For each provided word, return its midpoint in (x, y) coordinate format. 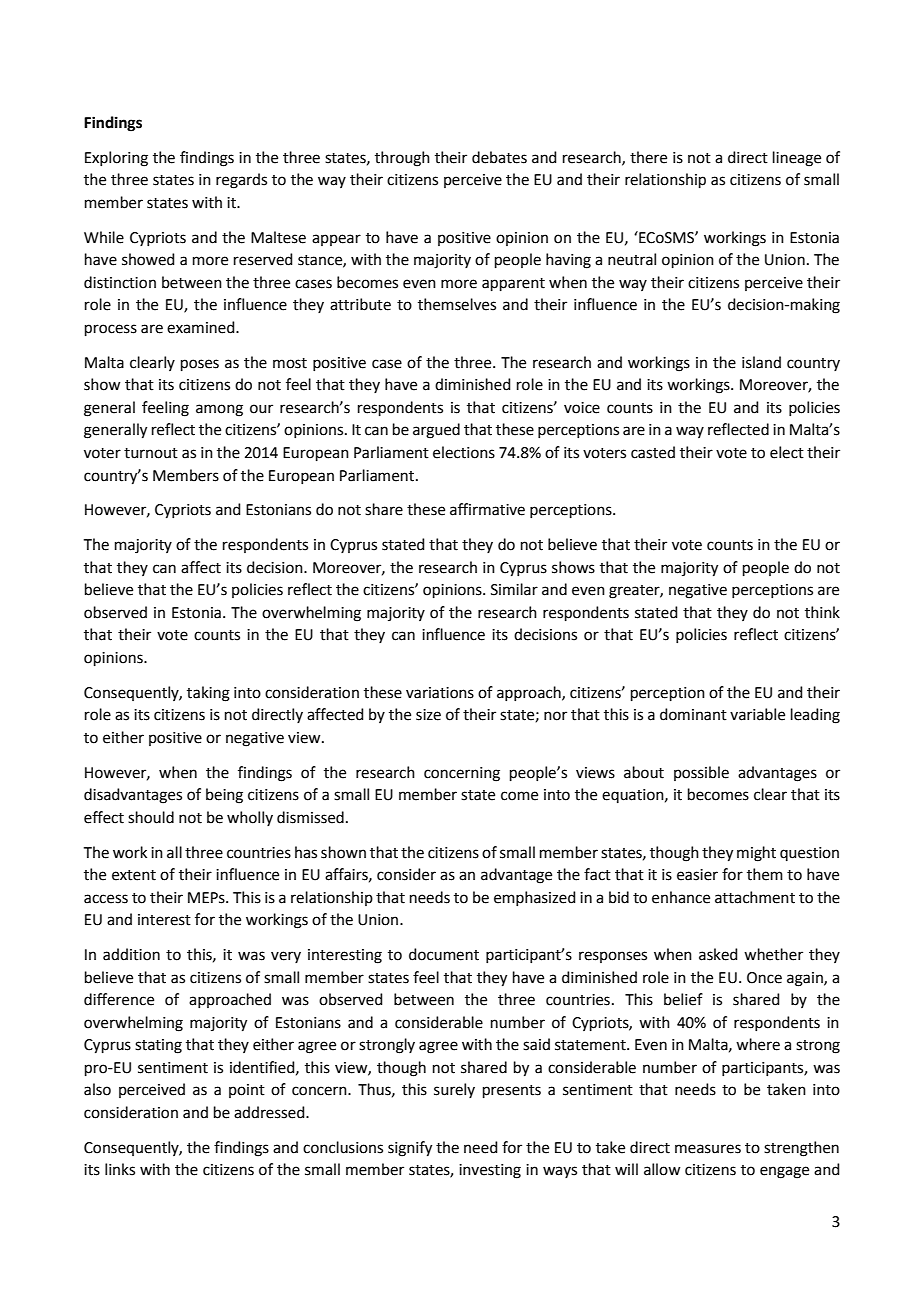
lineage (797, 159)
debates (499, 157)
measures (708, 1149)
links (120, 1169)
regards (241, 181)
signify (410, 1149)
